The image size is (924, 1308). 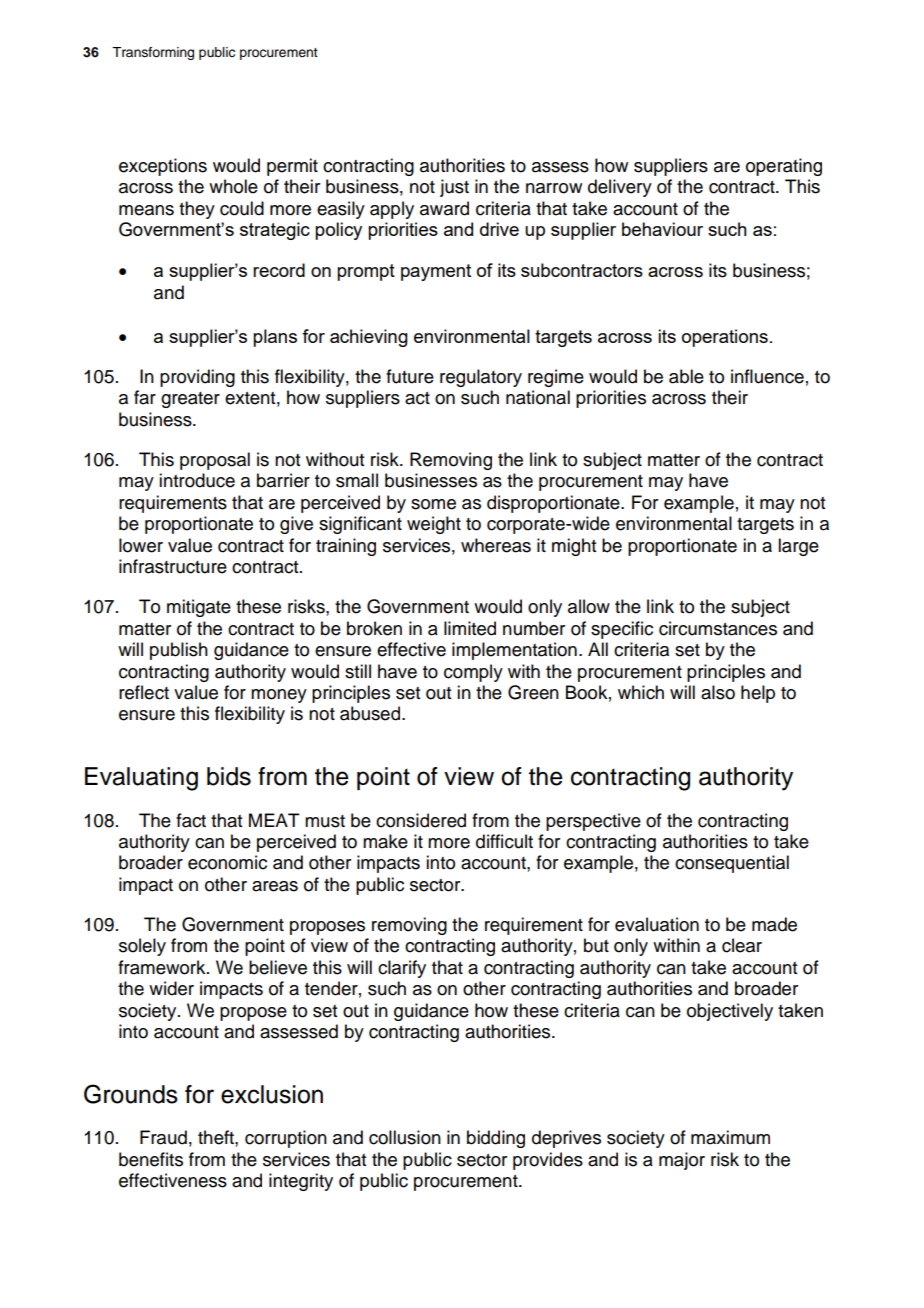 What do you see at coordinates (784, 167) in the screenshot?
I see `operating` at bounding box center [784, 167].
